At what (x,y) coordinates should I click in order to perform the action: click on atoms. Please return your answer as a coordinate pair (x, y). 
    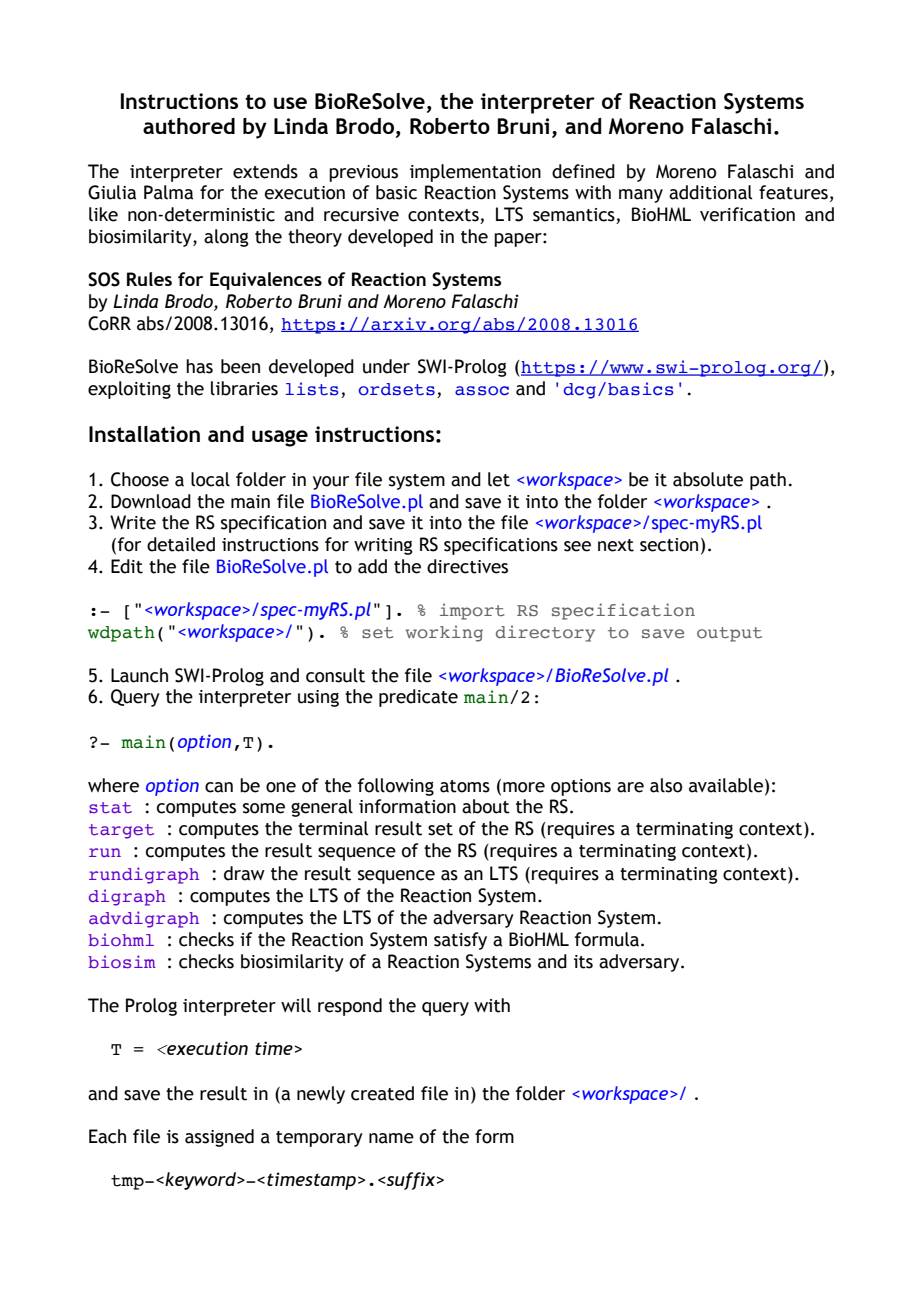
    Looking at the image, I should click on (465, 786).
